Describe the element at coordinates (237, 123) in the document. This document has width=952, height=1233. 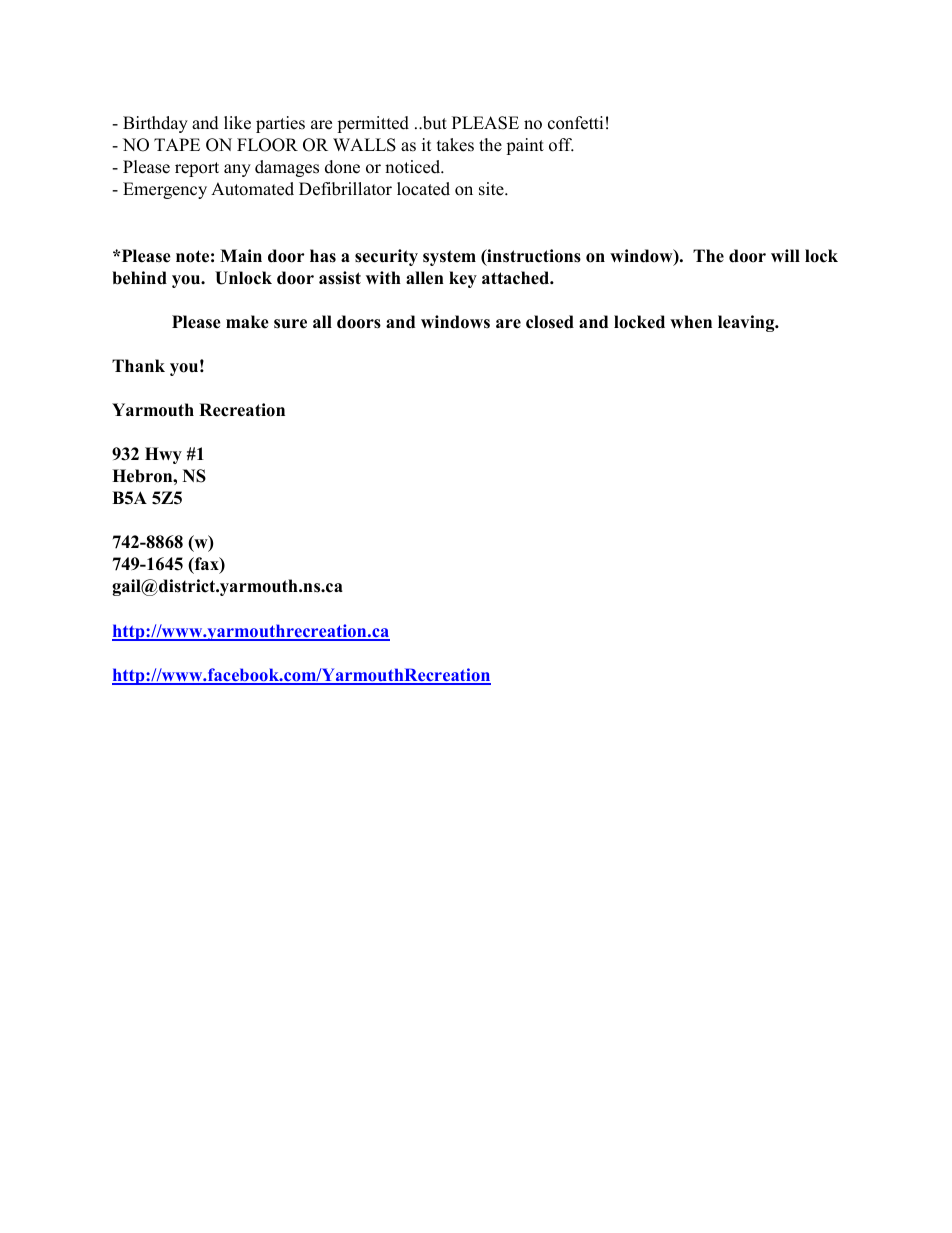
I see `like` at that location.
